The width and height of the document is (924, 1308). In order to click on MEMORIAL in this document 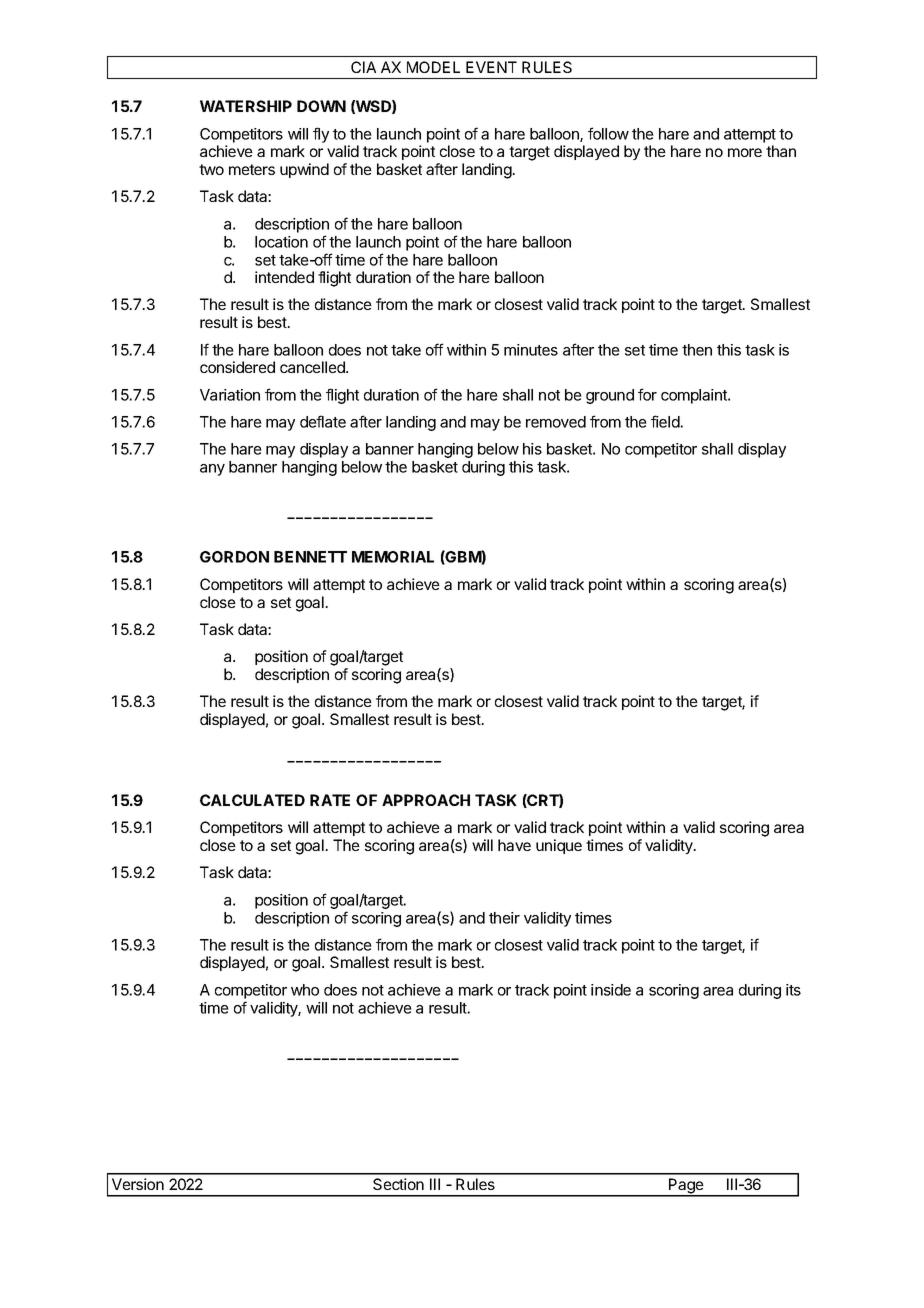, I will do `click(393, 557)`.
